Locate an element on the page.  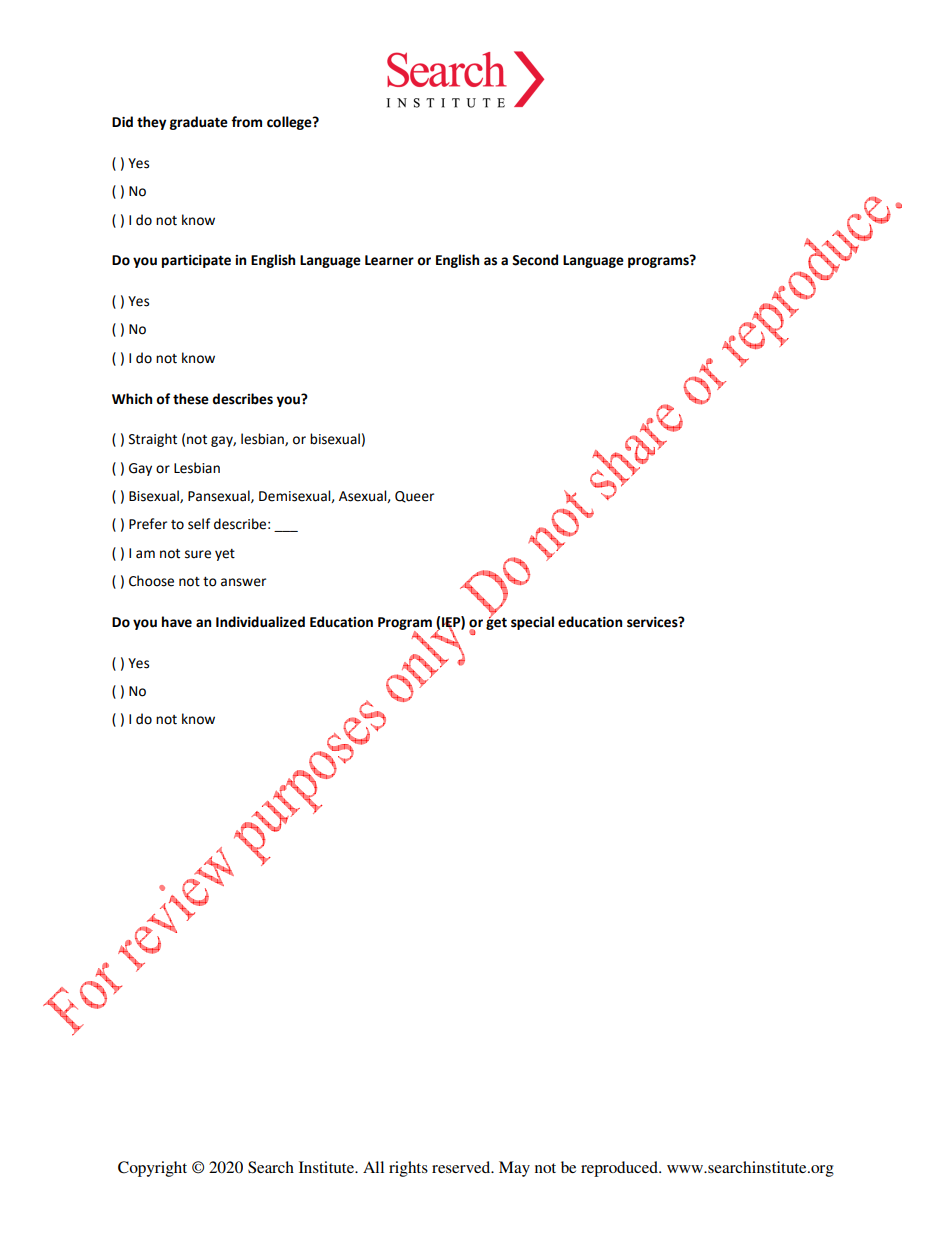
Copyright is located at coordinates (152, 1169).
